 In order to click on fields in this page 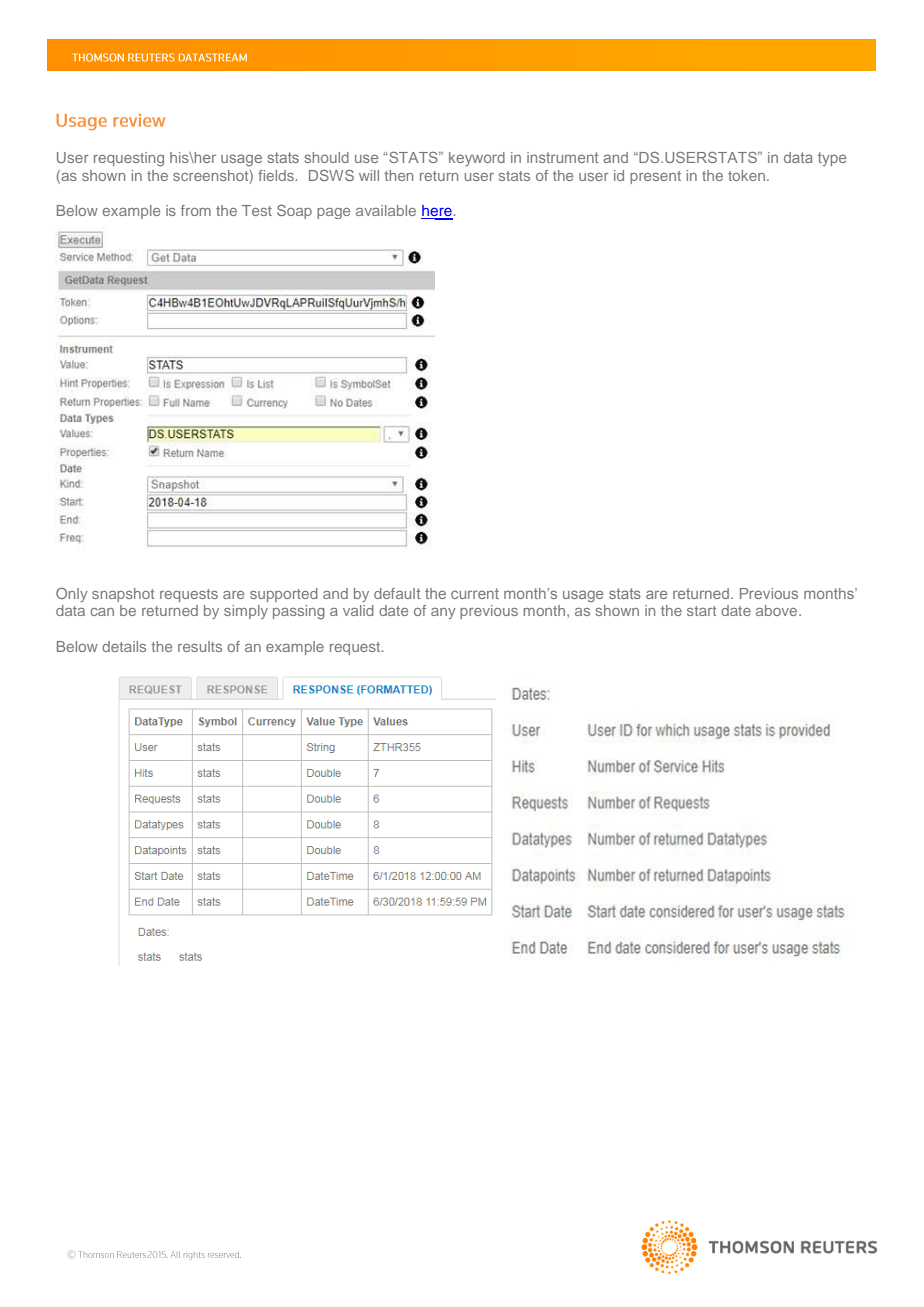, I will do `click(276, 175)`.
